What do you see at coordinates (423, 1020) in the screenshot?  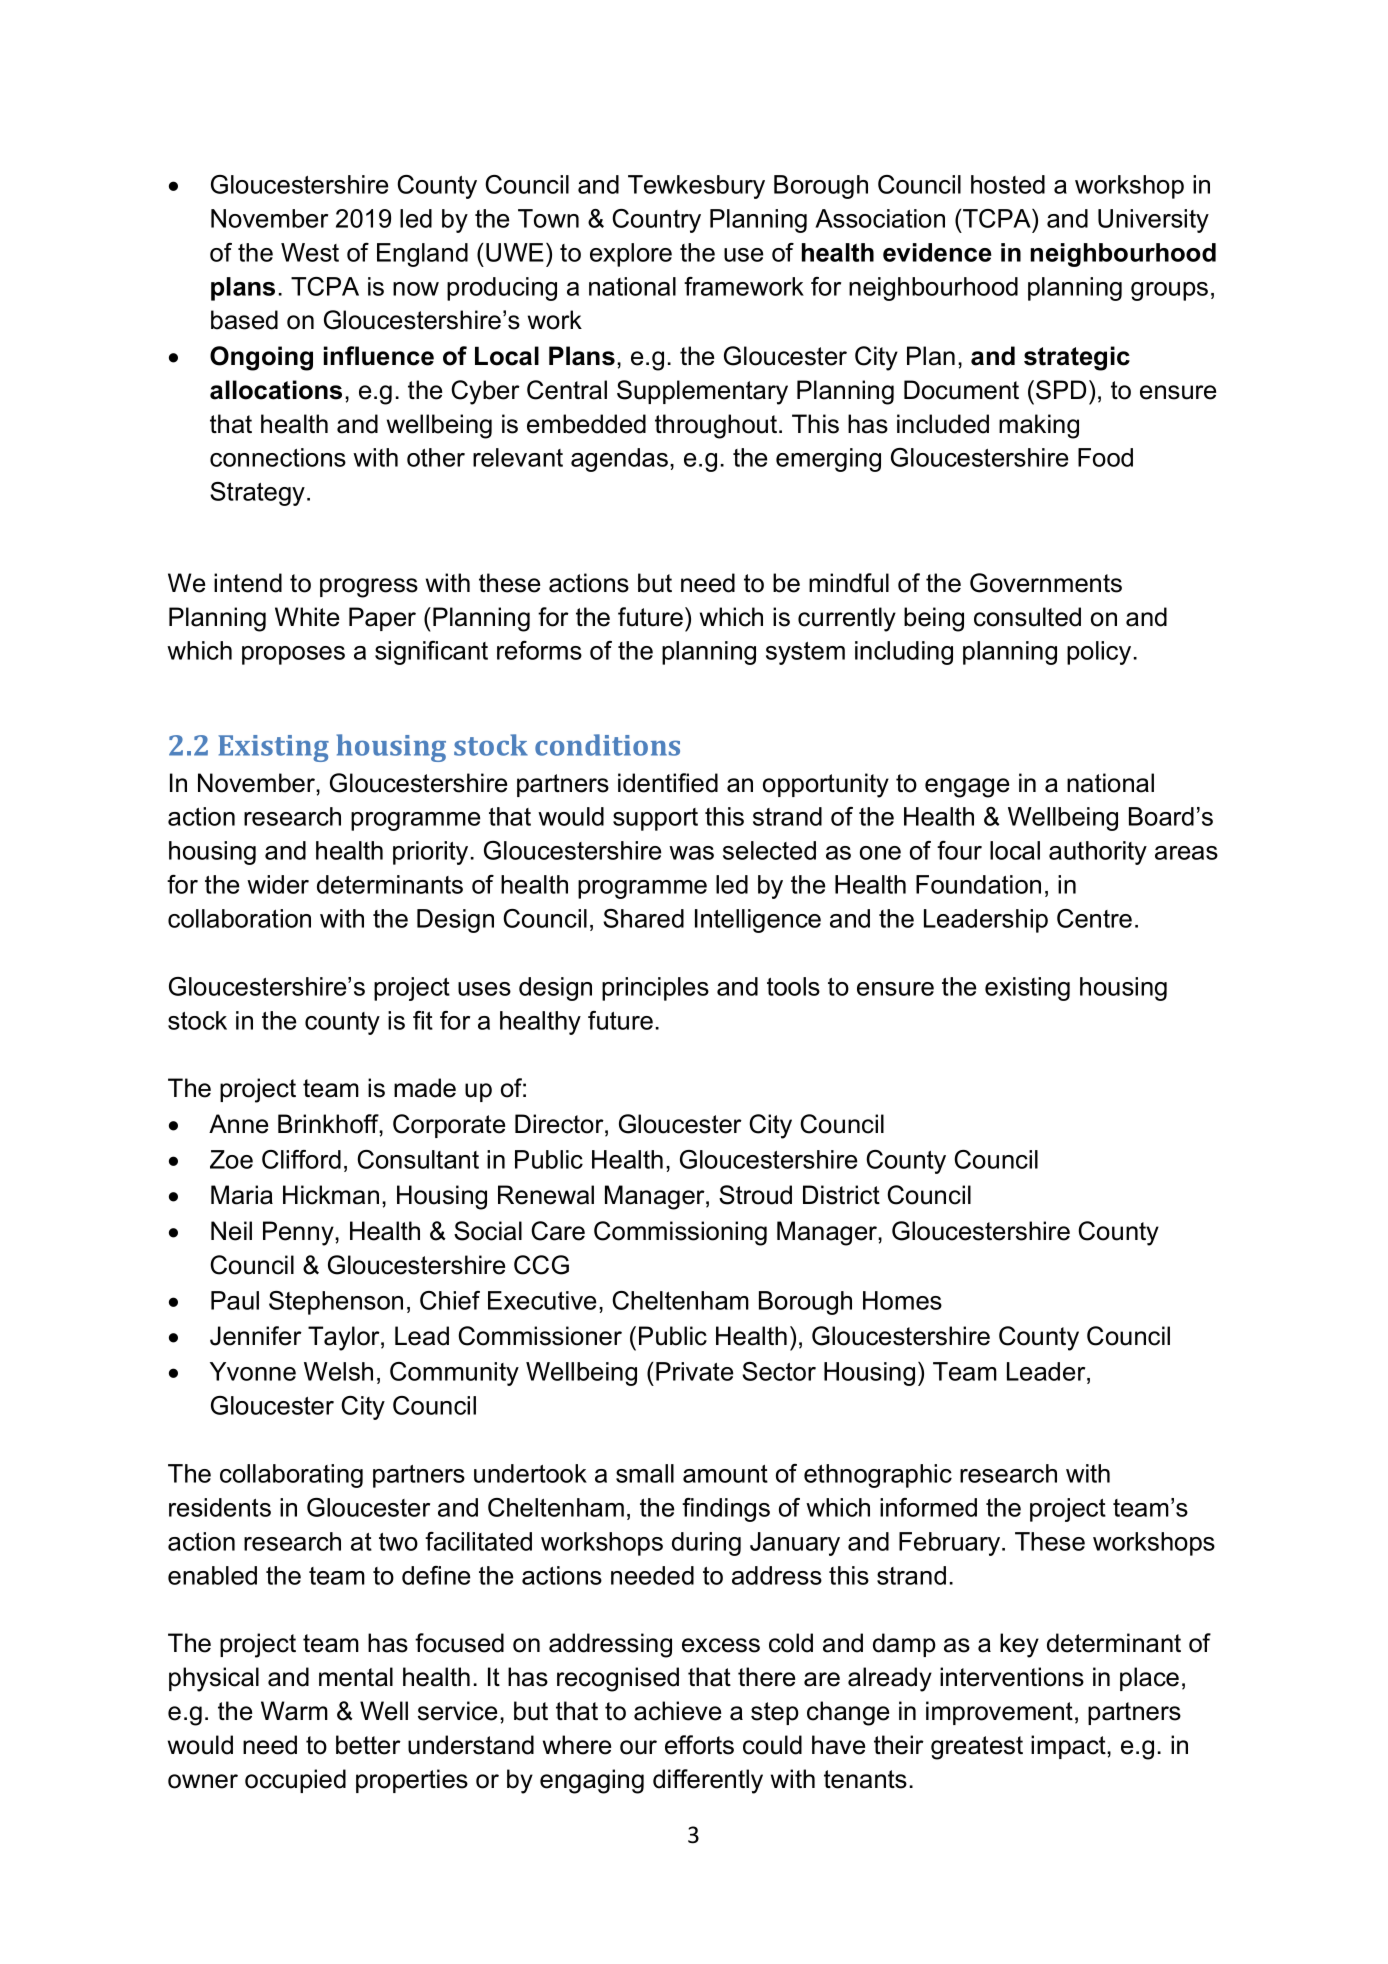 I see `fit` at bounding box center [423, 1020].
